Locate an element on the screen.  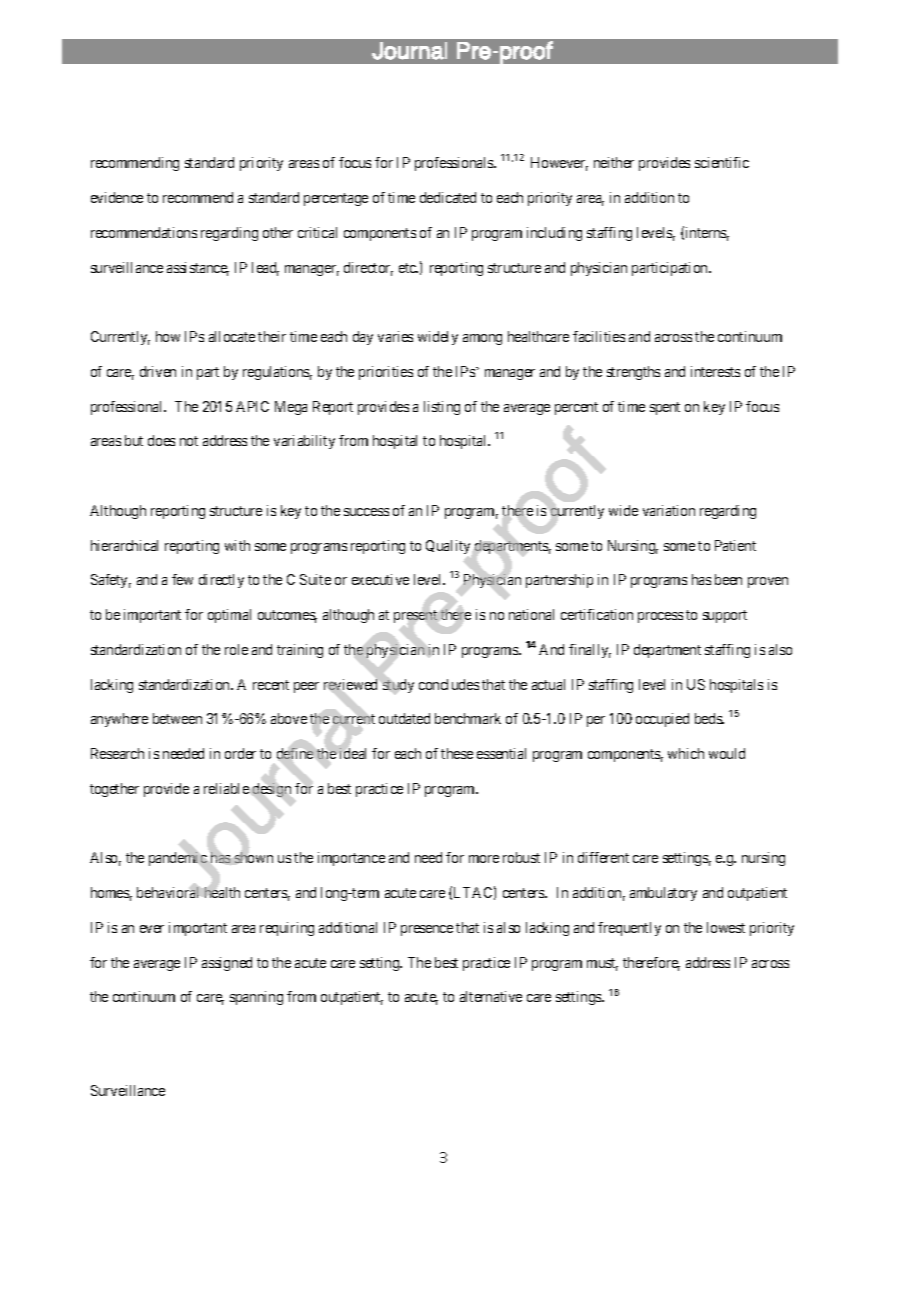
Quality is located at coordinates (448, 547).
